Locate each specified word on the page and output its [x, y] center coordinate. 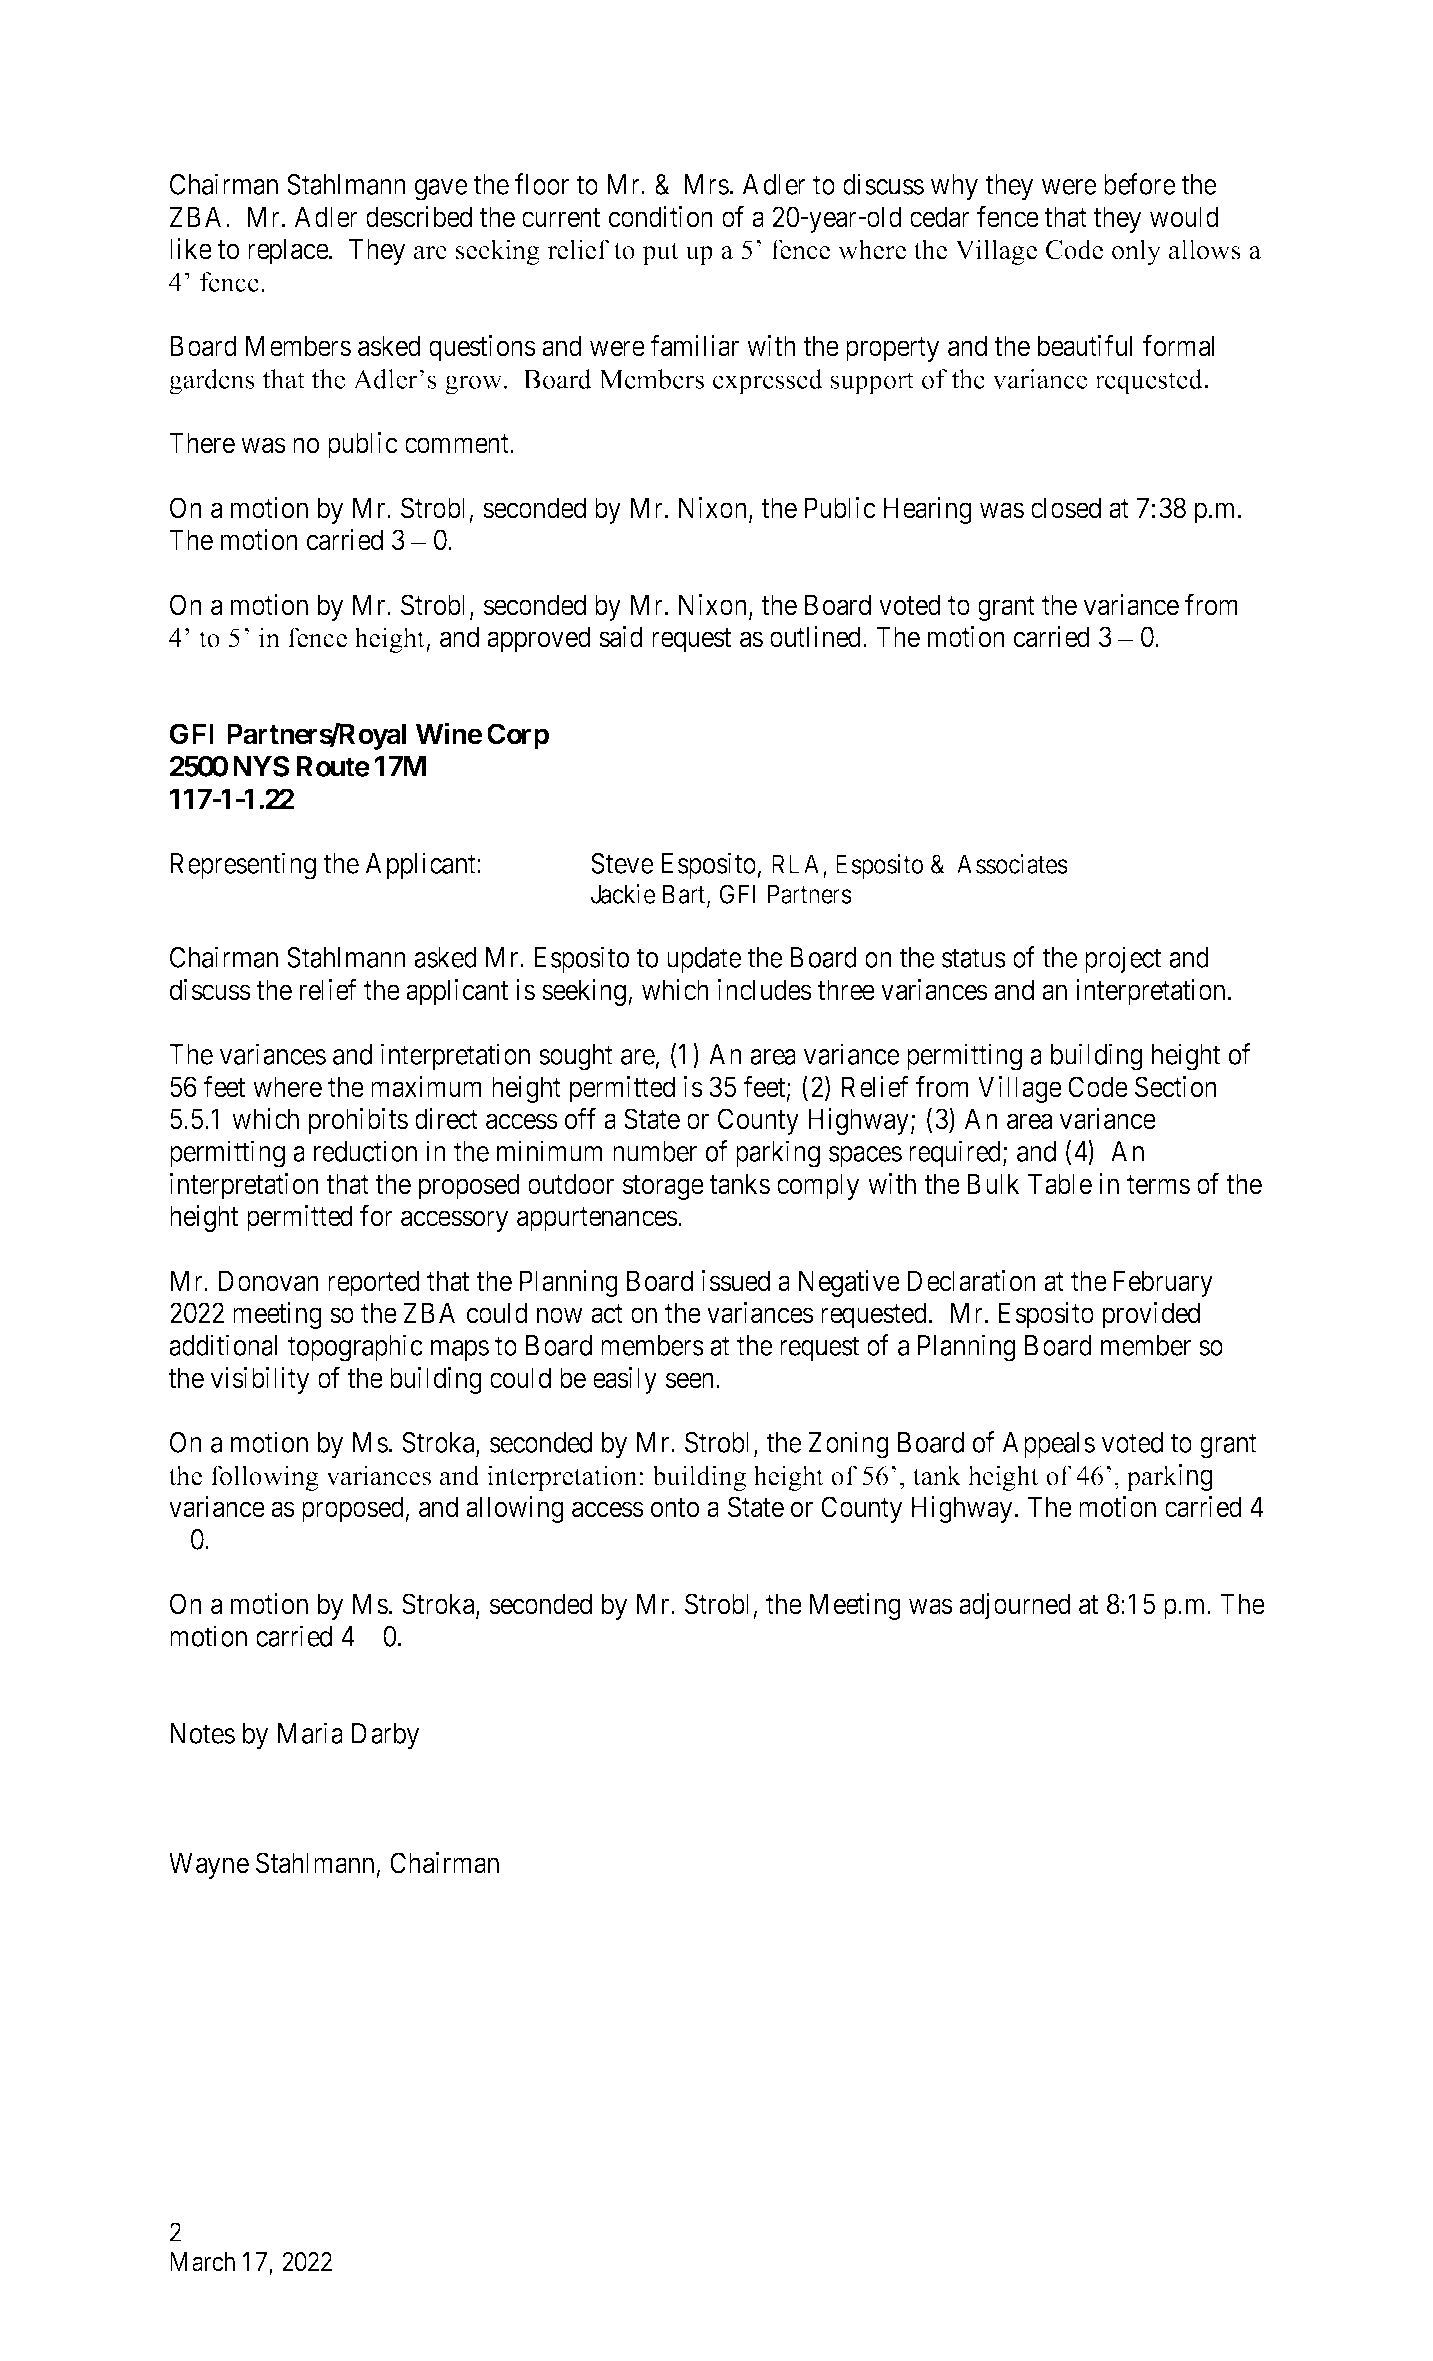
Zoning [849, 1445]
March [202, 2262]
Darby [386, 1736]
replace [288, 251]
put [660, 253]
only [1136, 252]
